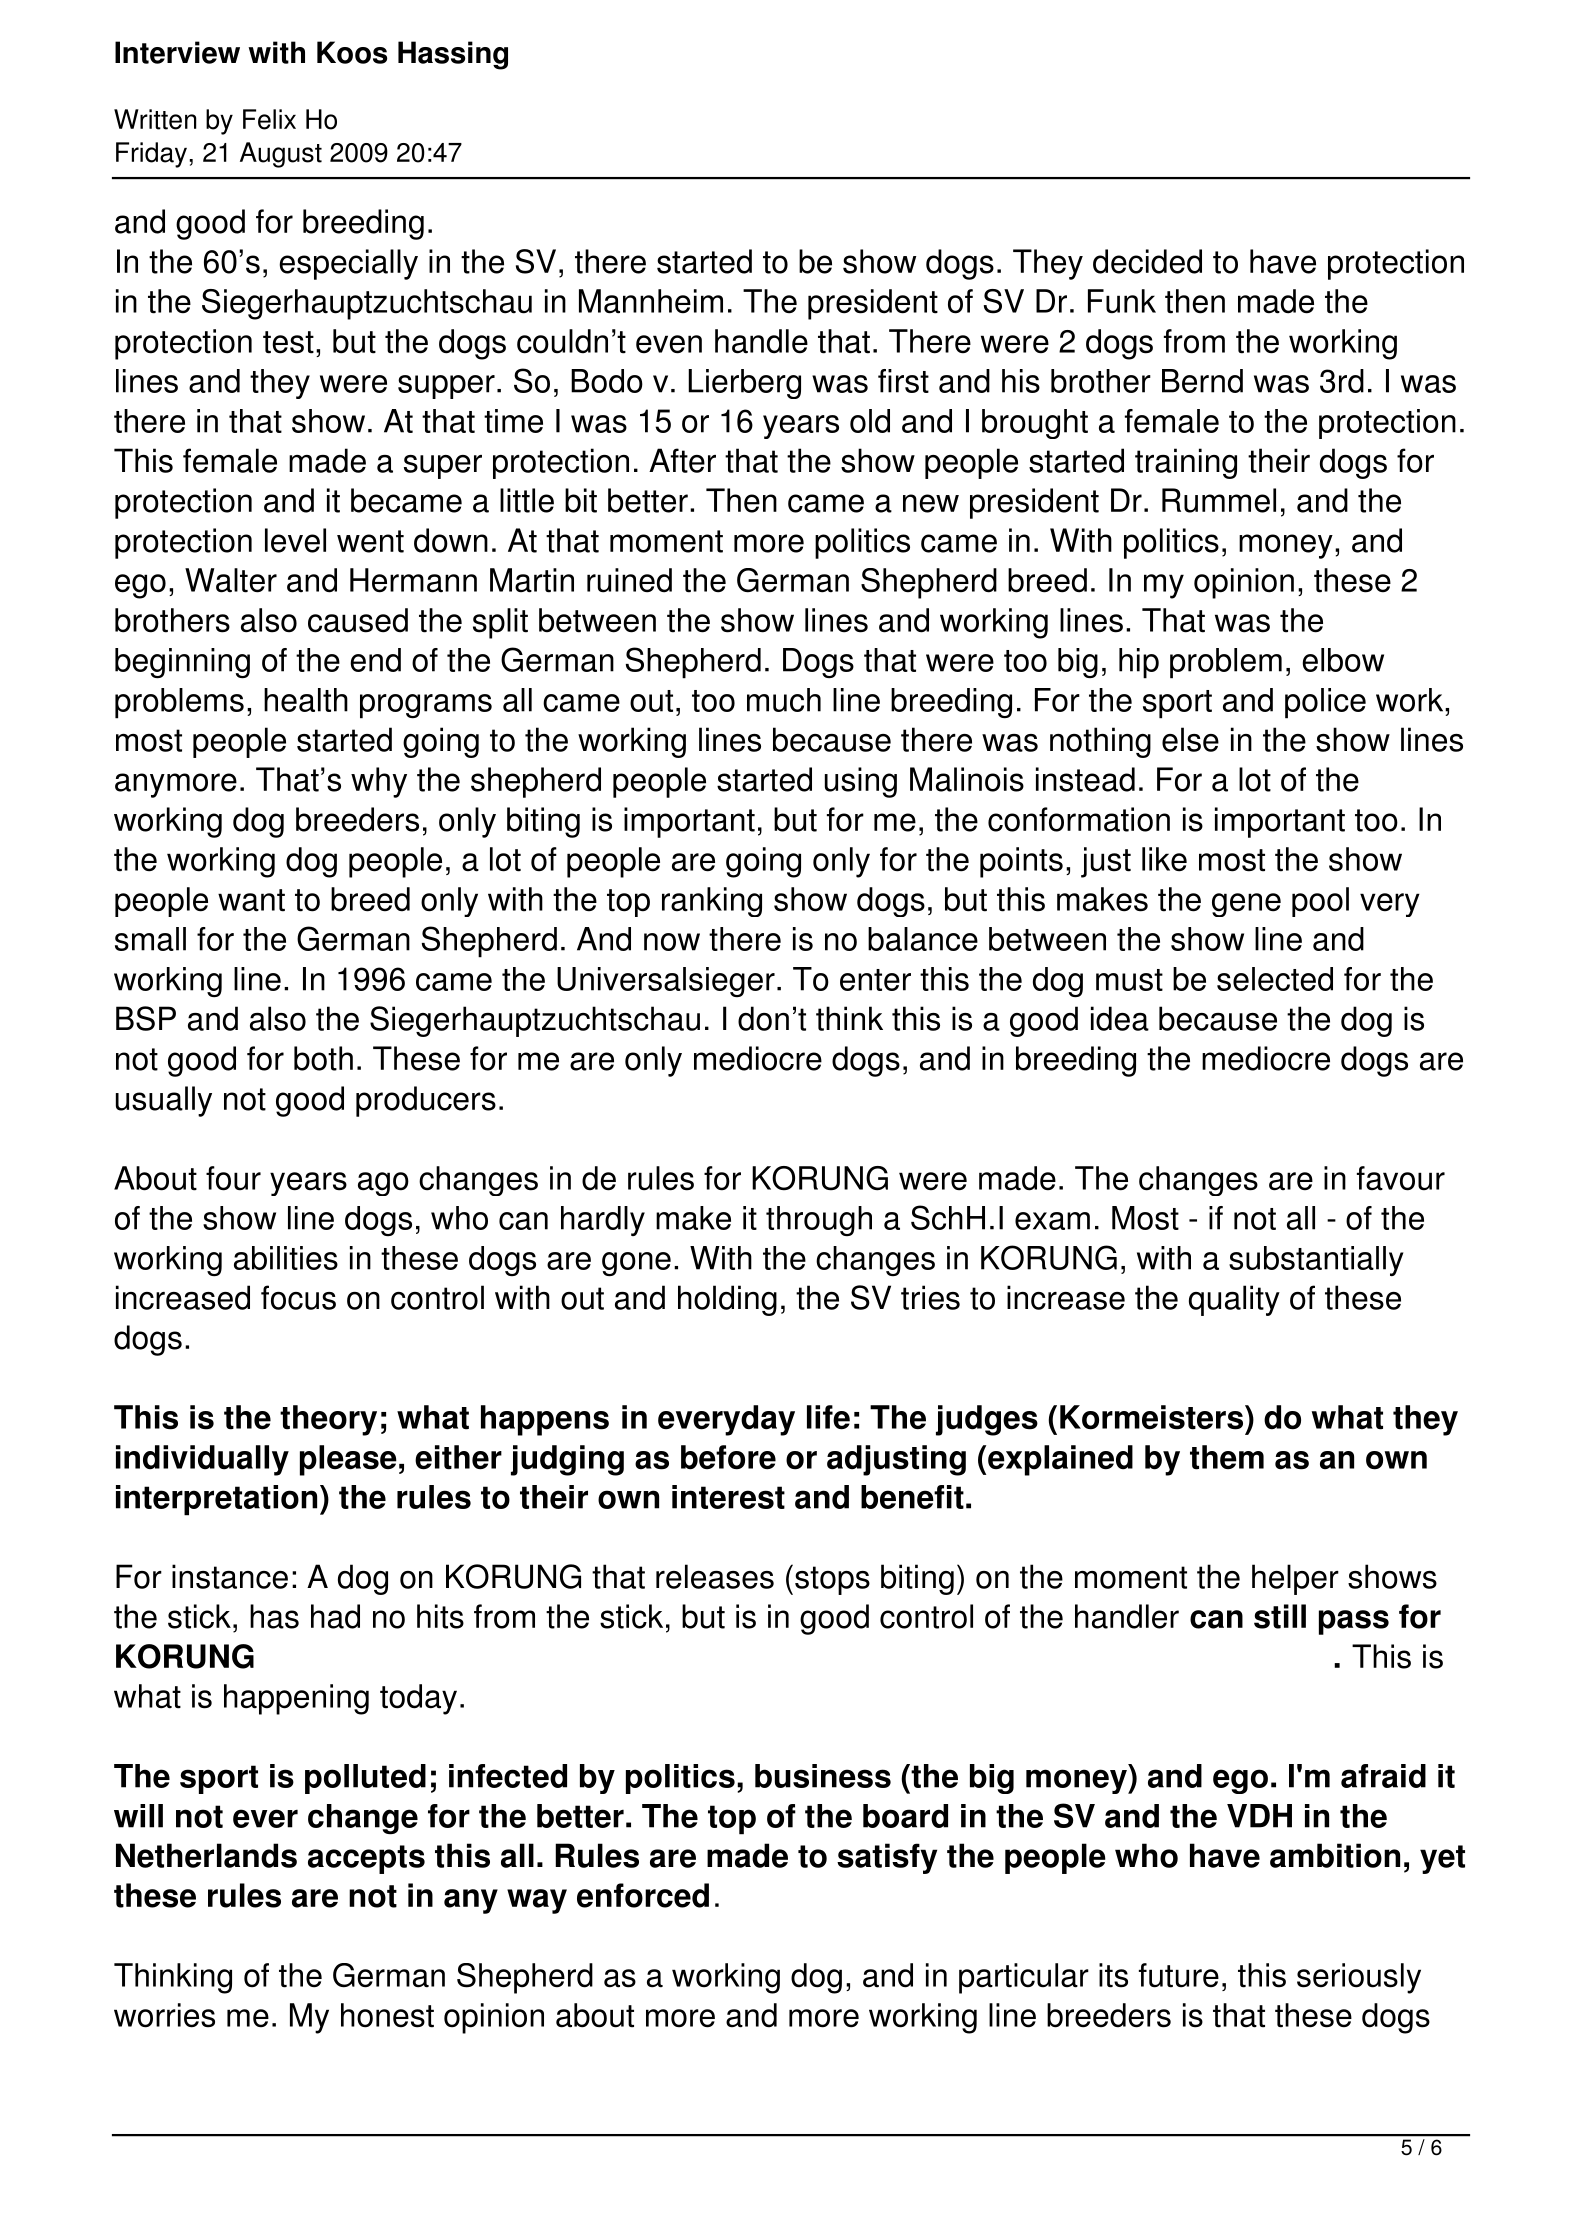  Describe the element at coordinates (1147, 261) in the page. I see `decided` at that location.
